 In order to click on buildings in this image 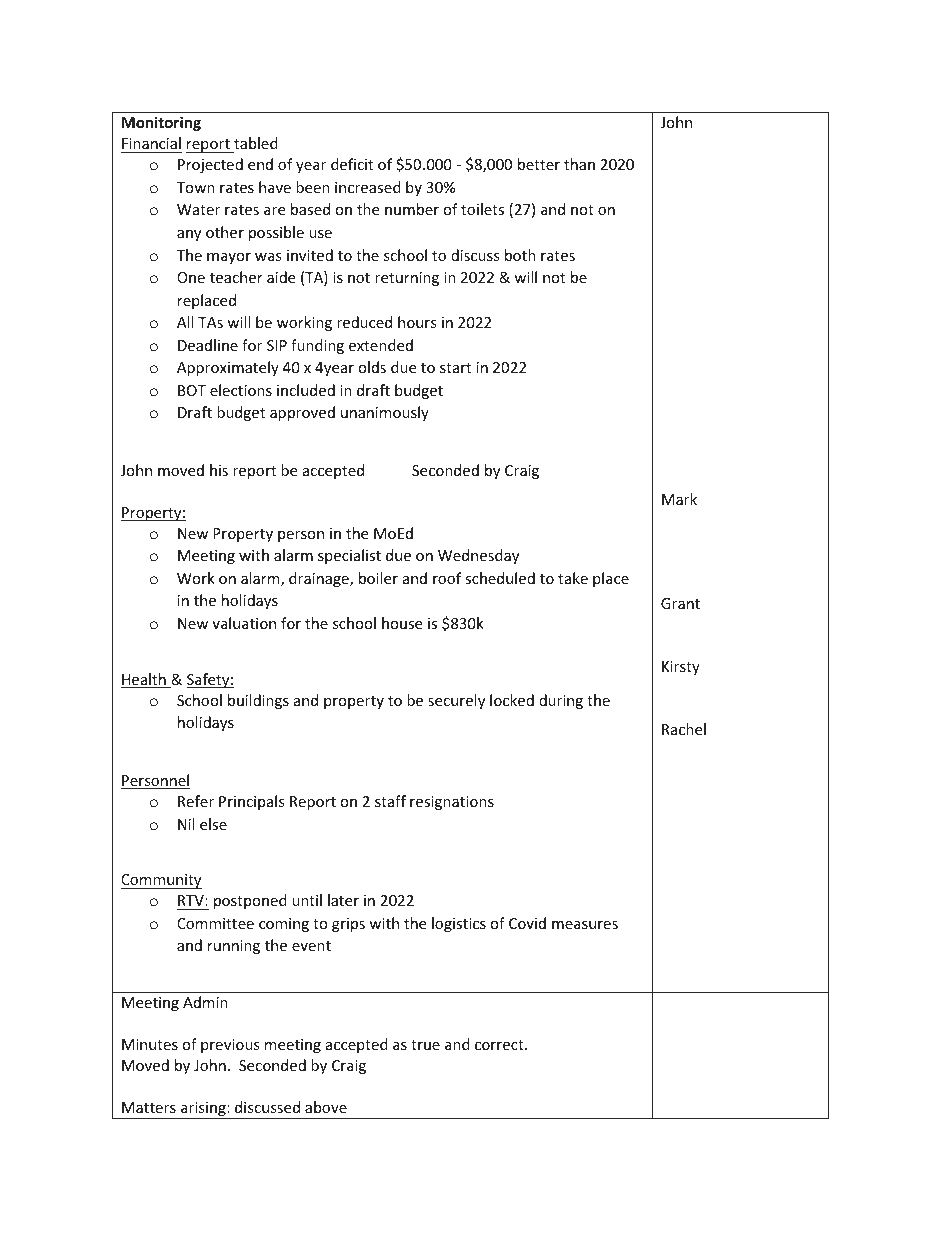, I will do `click(258, 701)`.
